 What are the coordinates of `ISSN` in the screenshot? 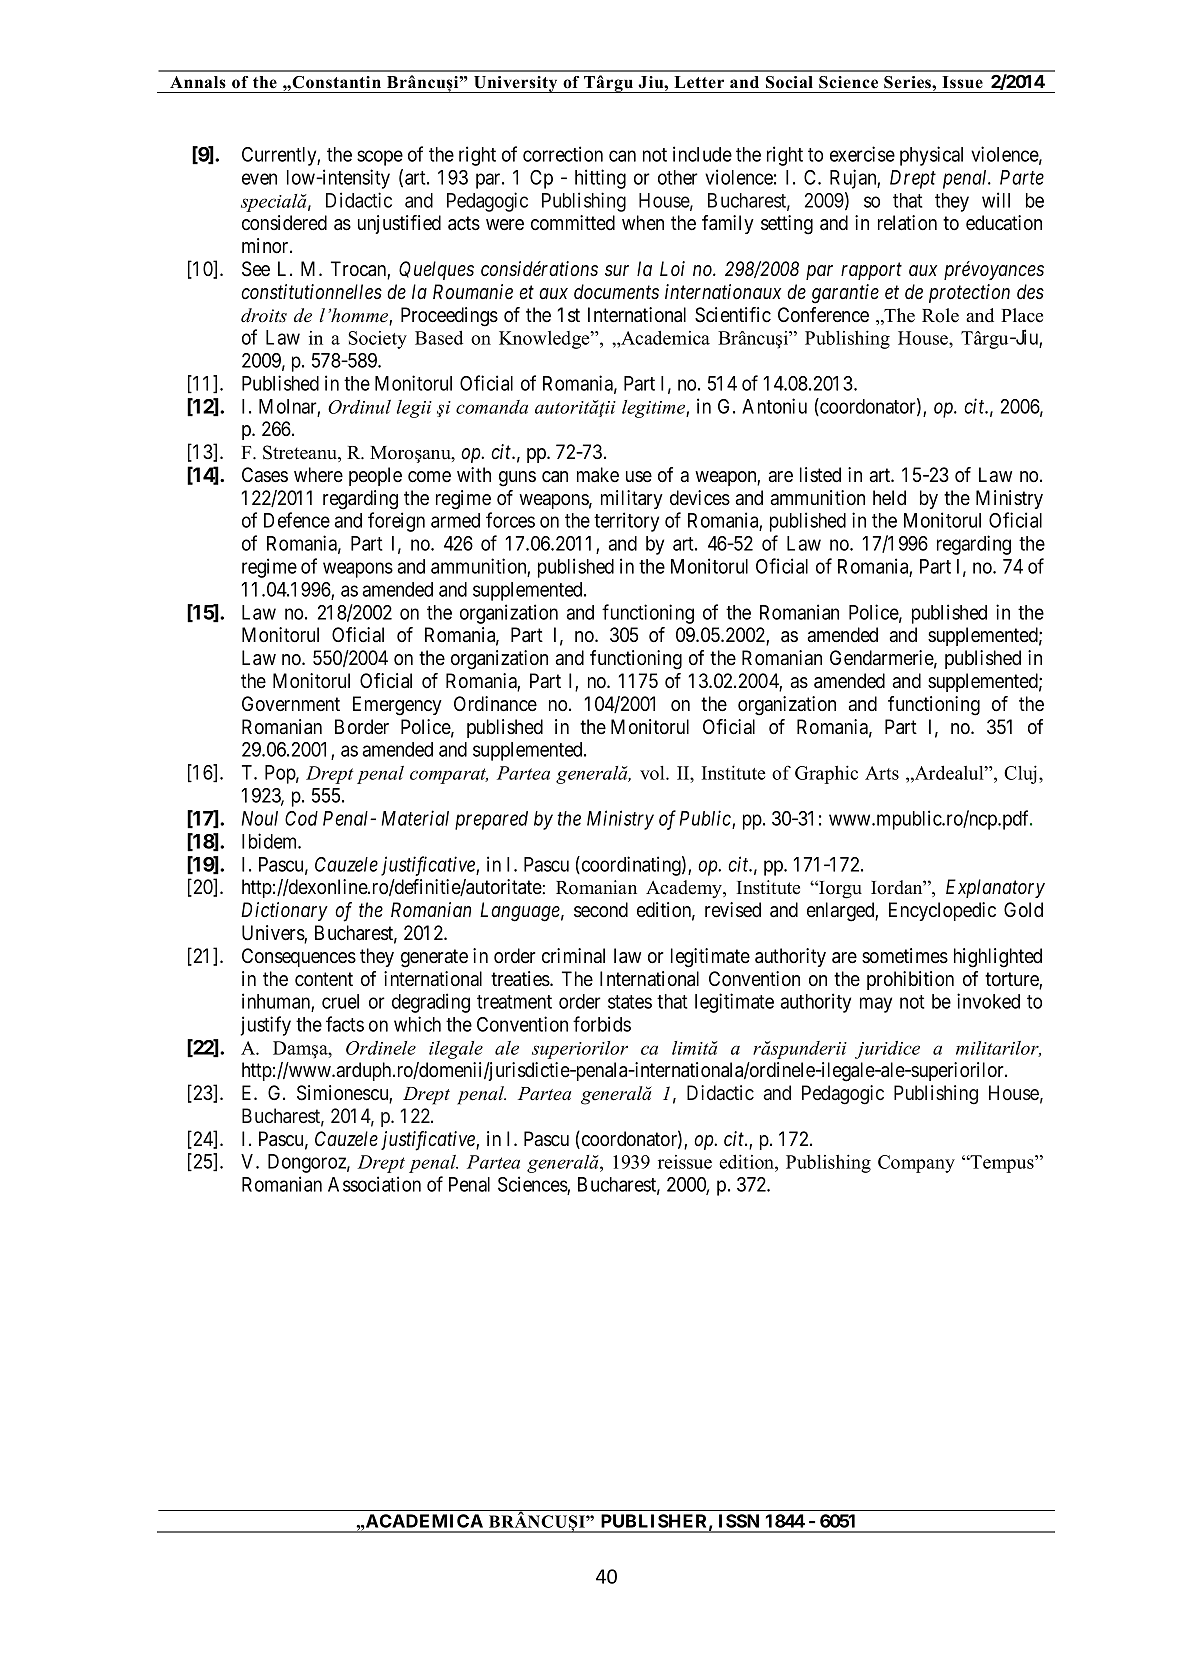 It's located at (739, 1521).
